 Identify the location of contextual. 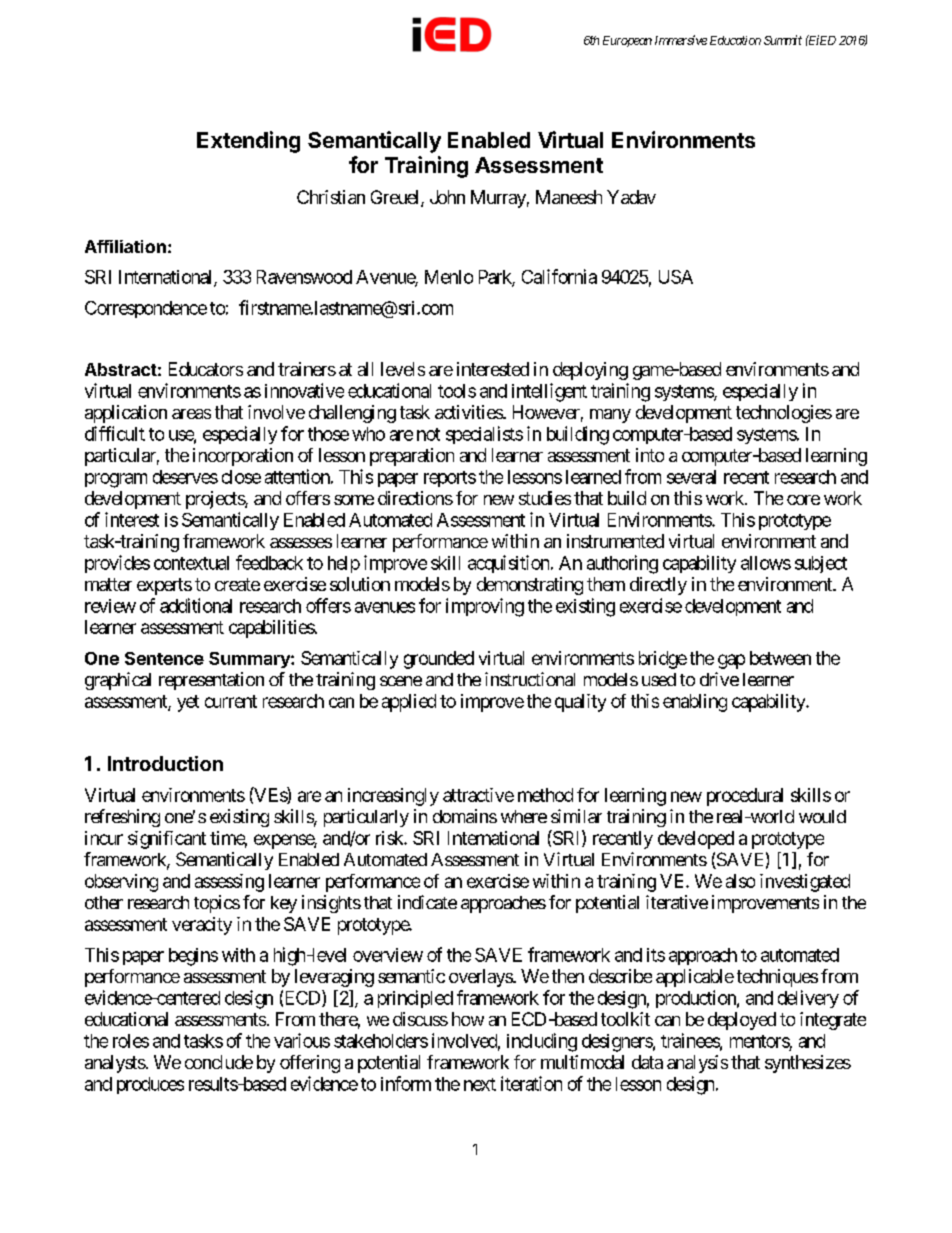
(191, 563).
